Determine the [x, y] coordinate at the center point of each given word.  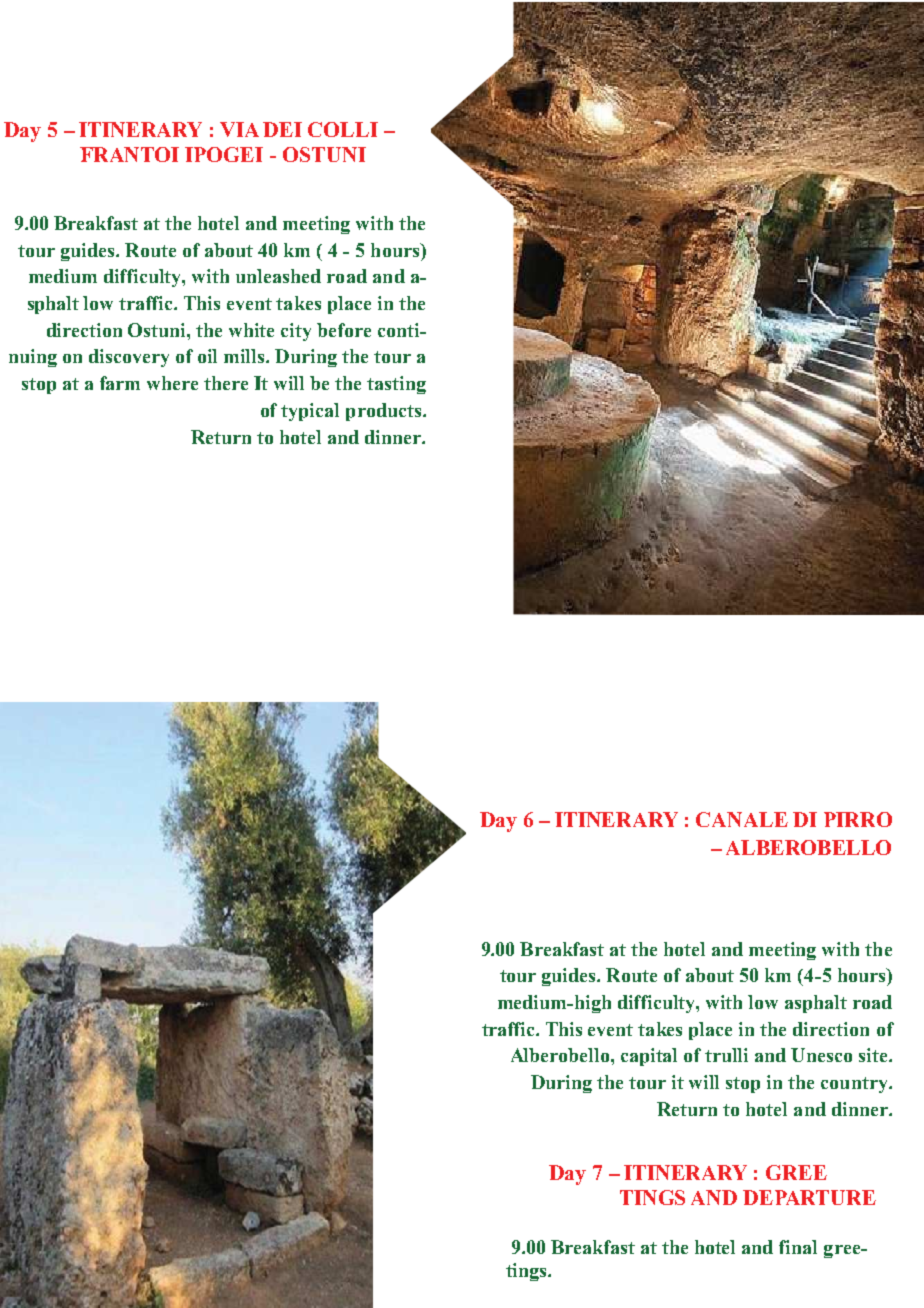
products [385, 412]
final [798, 1247]
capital [649, 1057]
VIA [239, 129]
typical [310, 412]
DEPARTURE [809, 1197]
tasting [396, 385]
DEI [282, 129]
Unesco [821, 1055]
